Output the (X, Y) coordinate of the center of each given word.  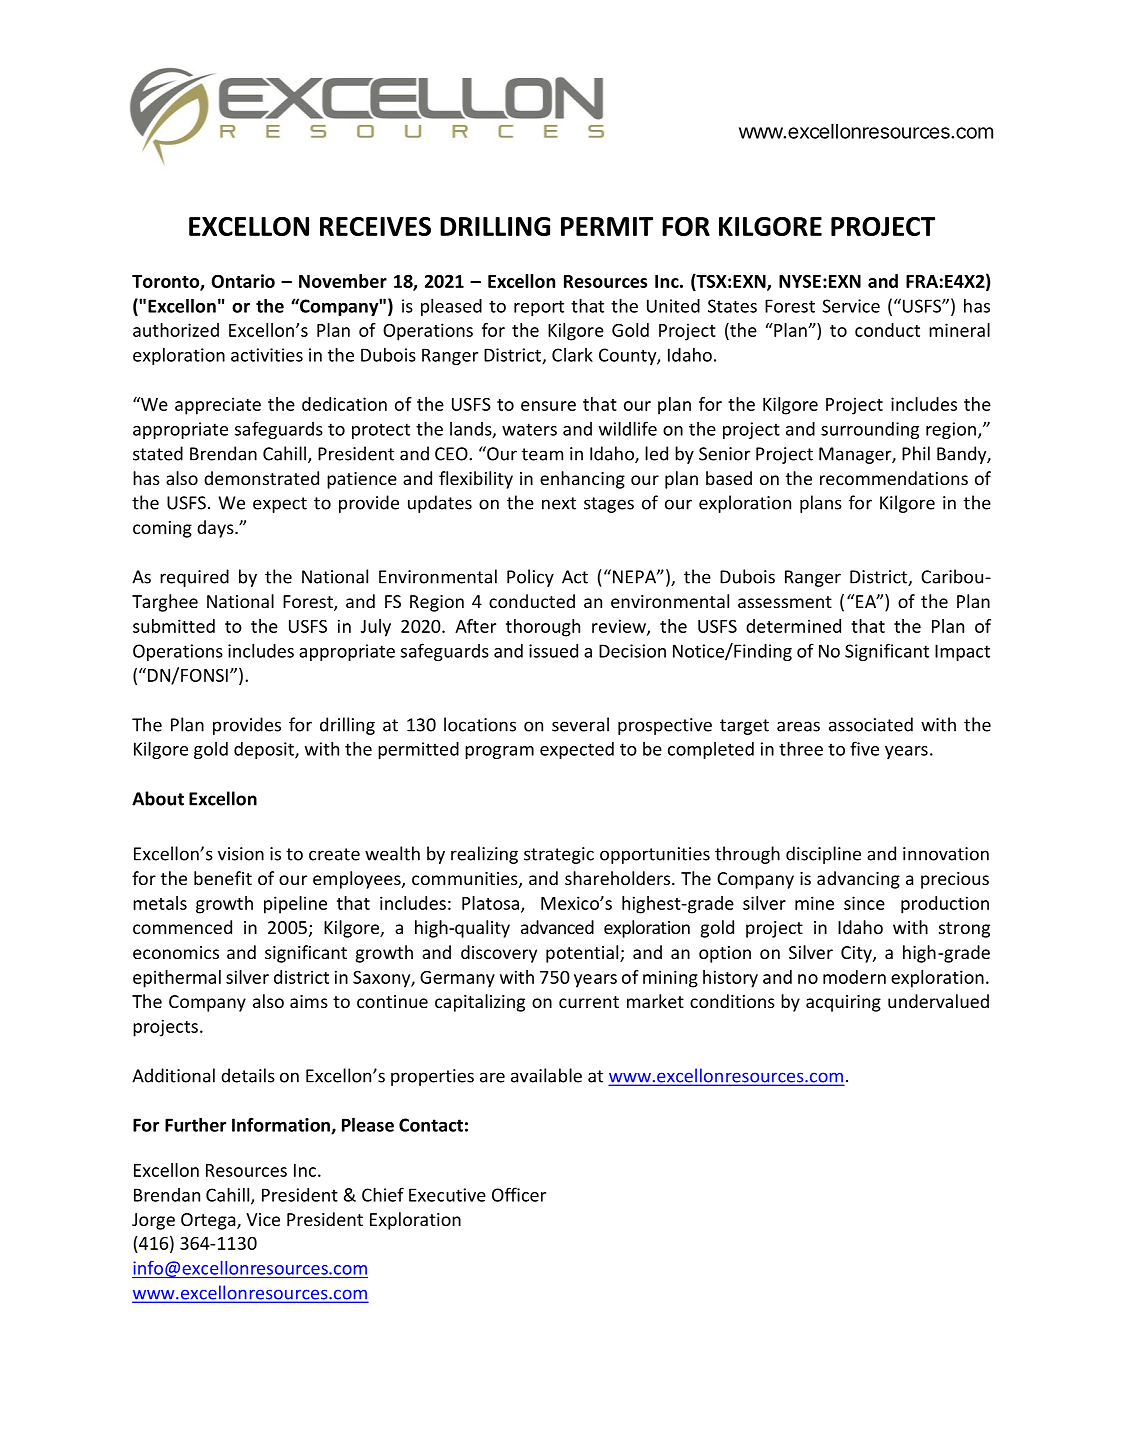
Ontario (243, 281)
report (539, 308)
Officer (519, 1194)
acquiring (843, 1003)
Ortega (209, 1221)
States (732, 306)
